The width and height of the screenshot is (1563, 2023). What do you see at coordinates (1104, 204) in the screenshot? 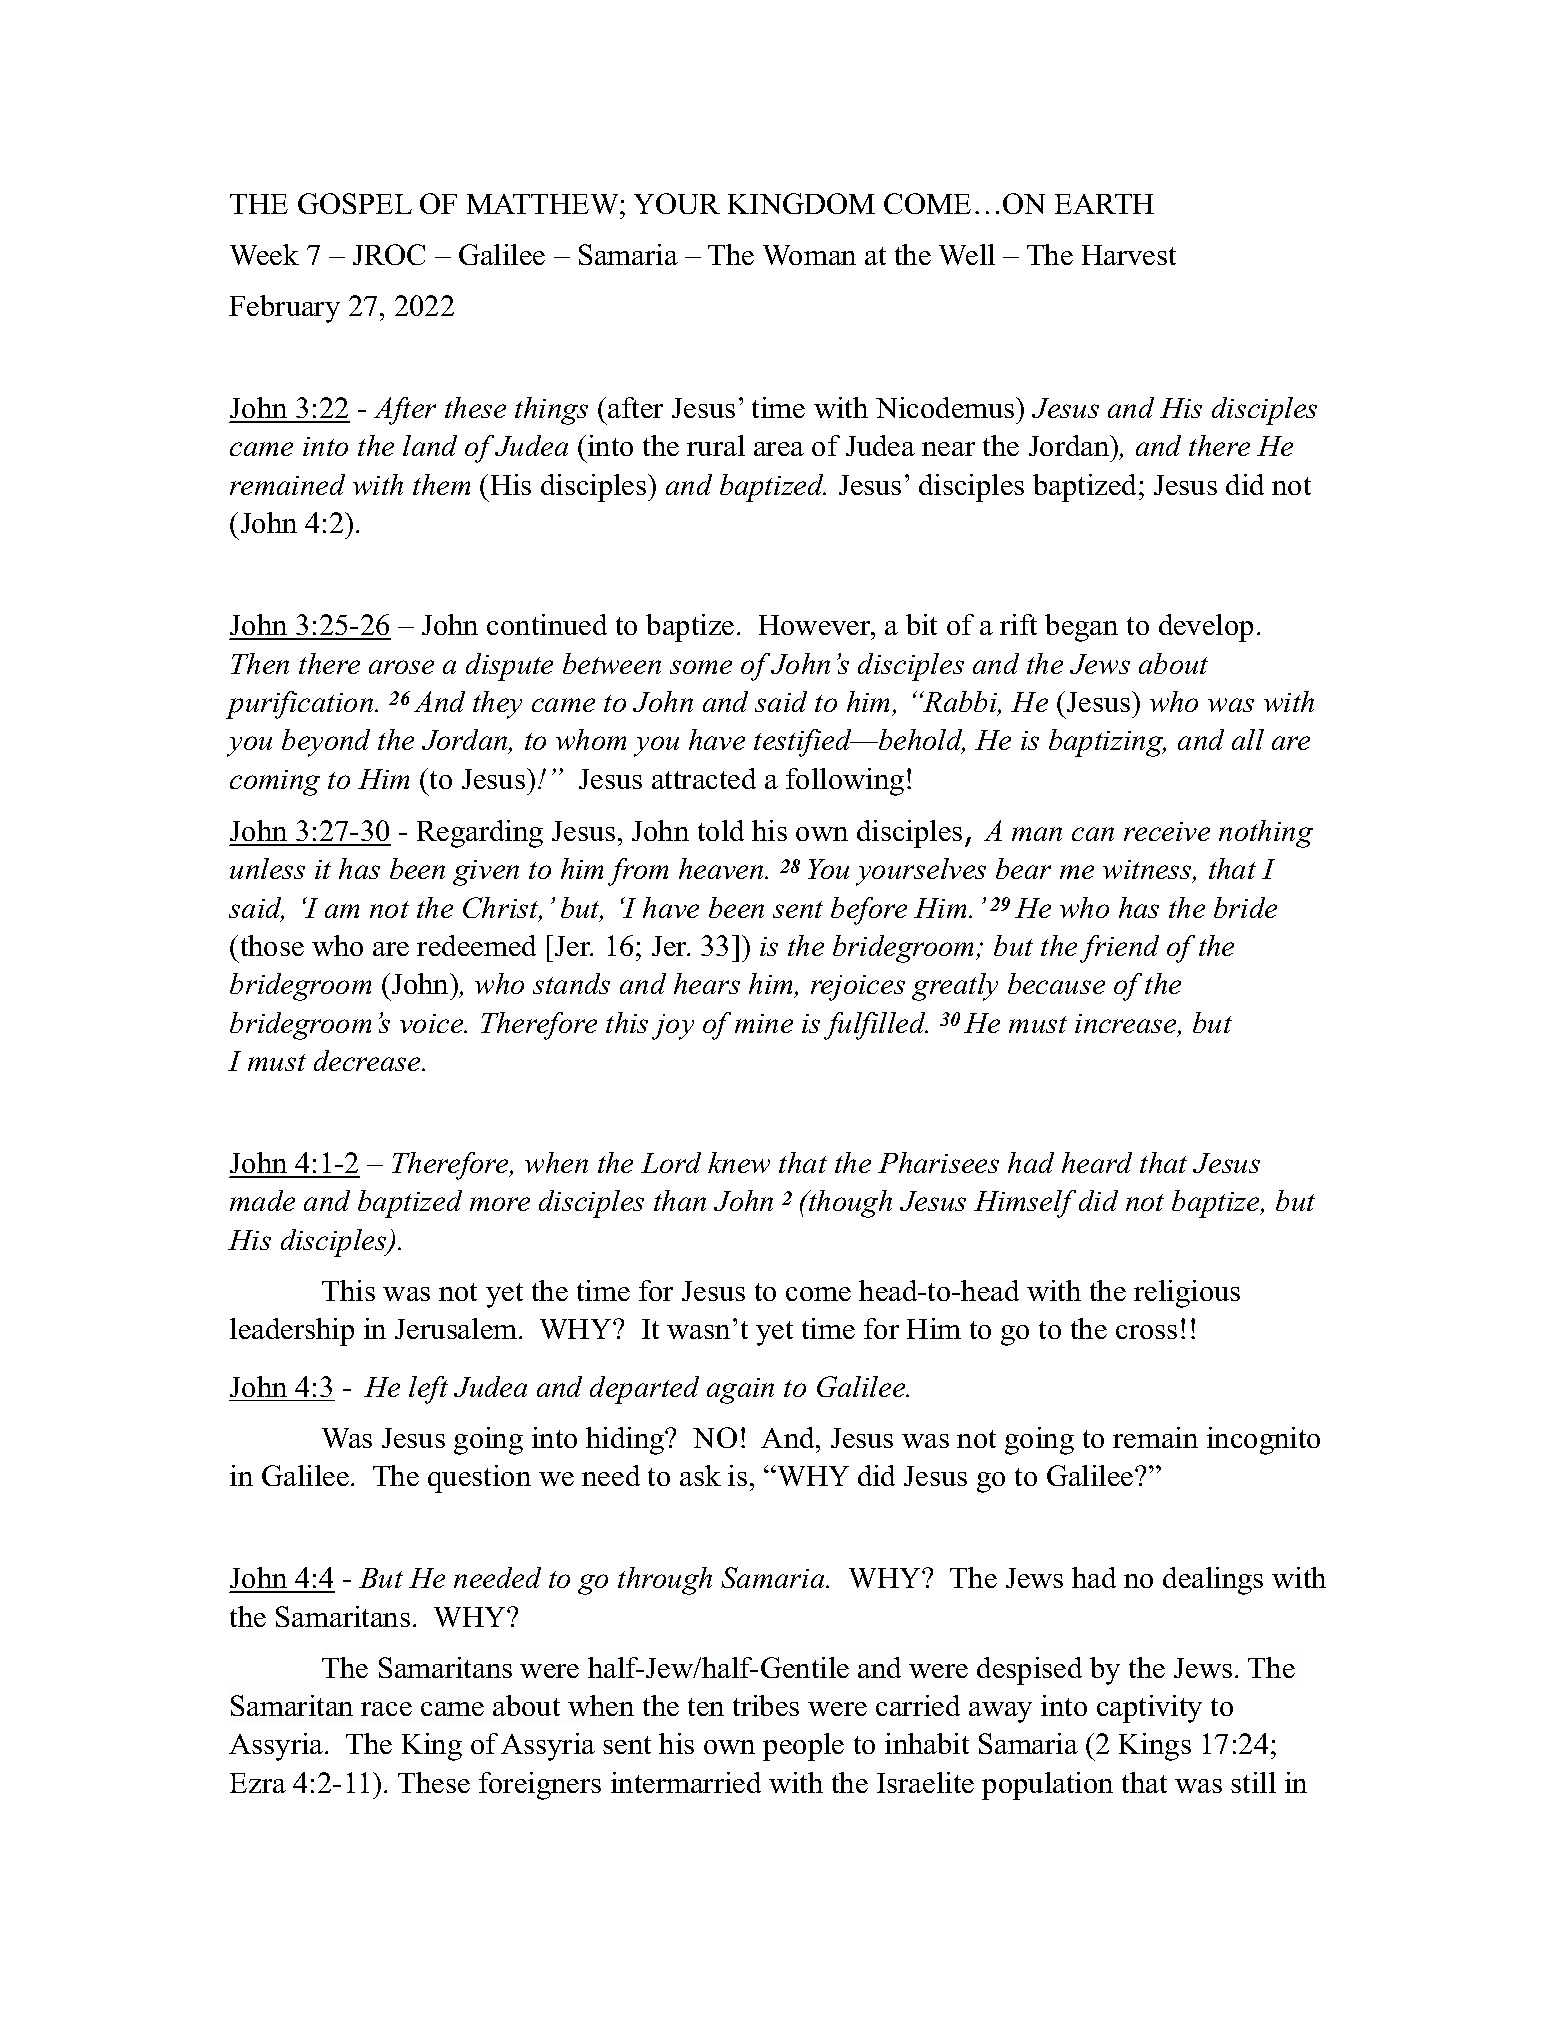
I see `EARTH` at bounding box center [1104, 204].
